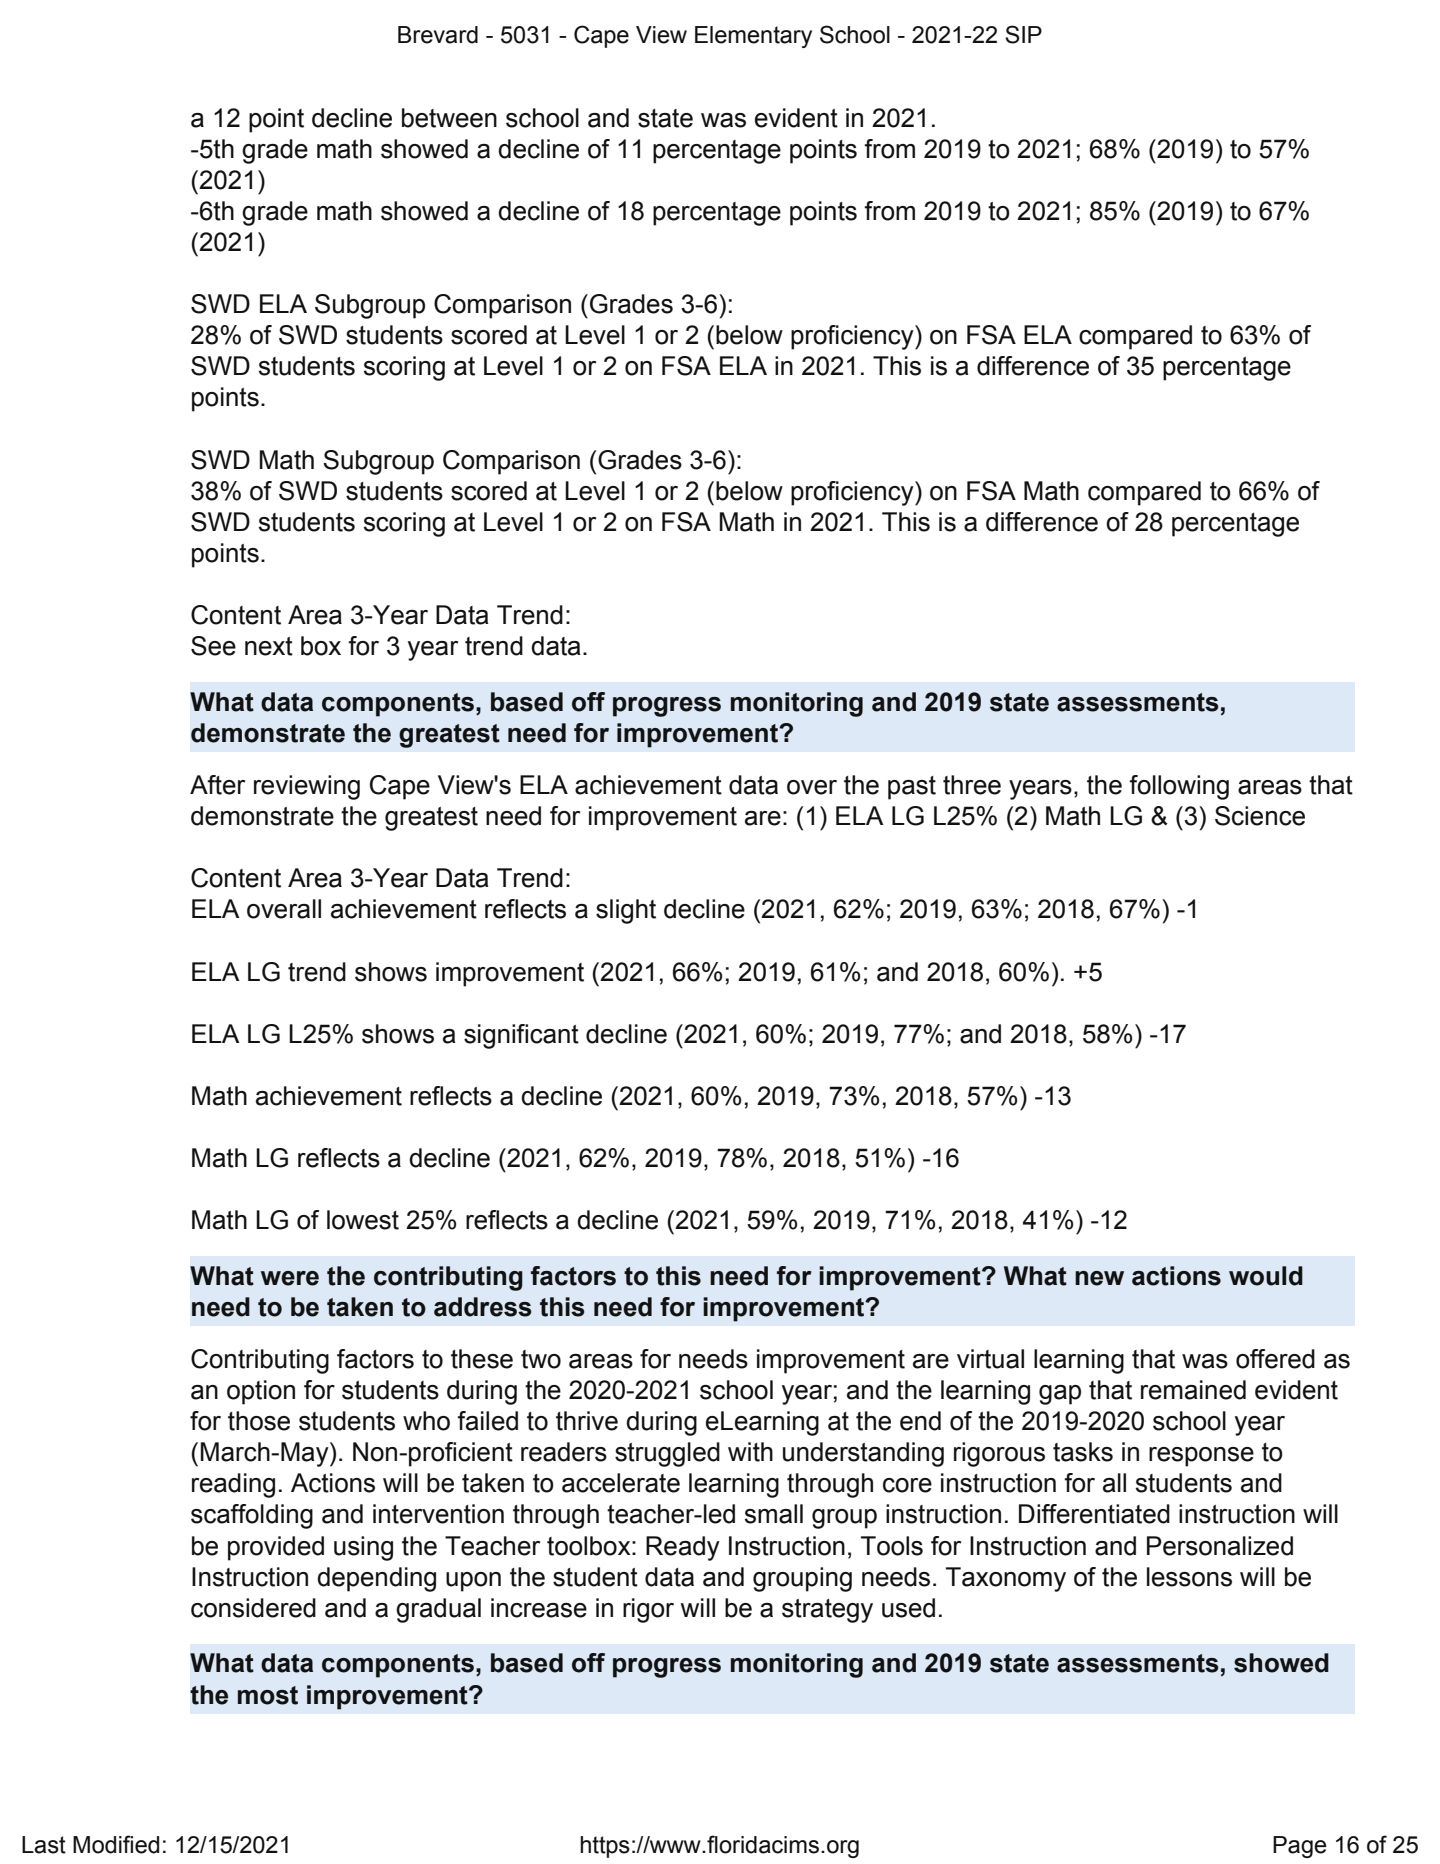 This document has height=1864, width=1440. I want to click on increase, so click(539, 1608).
